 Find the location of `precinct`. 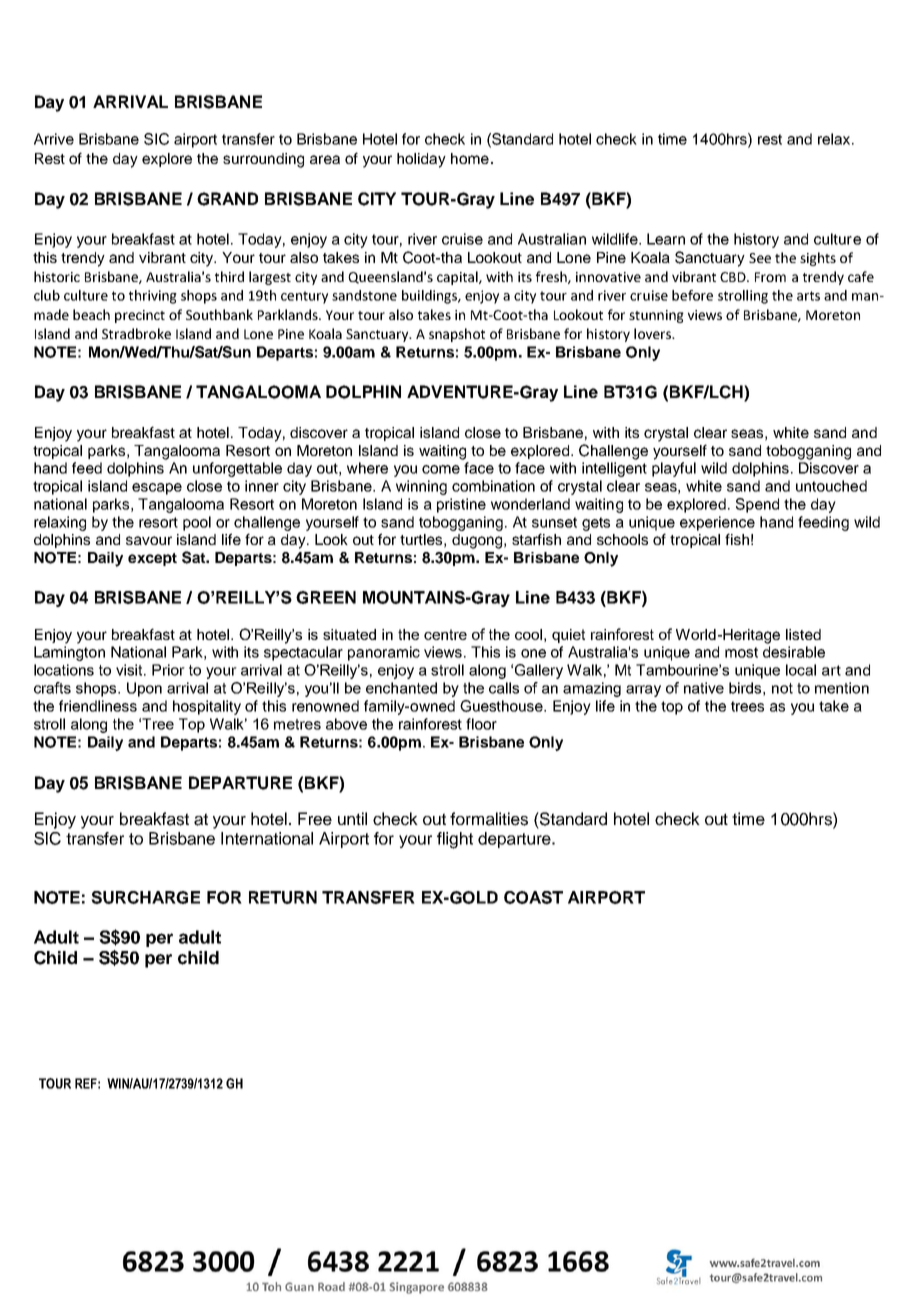

precinct is located at coordinates (140, 316).
